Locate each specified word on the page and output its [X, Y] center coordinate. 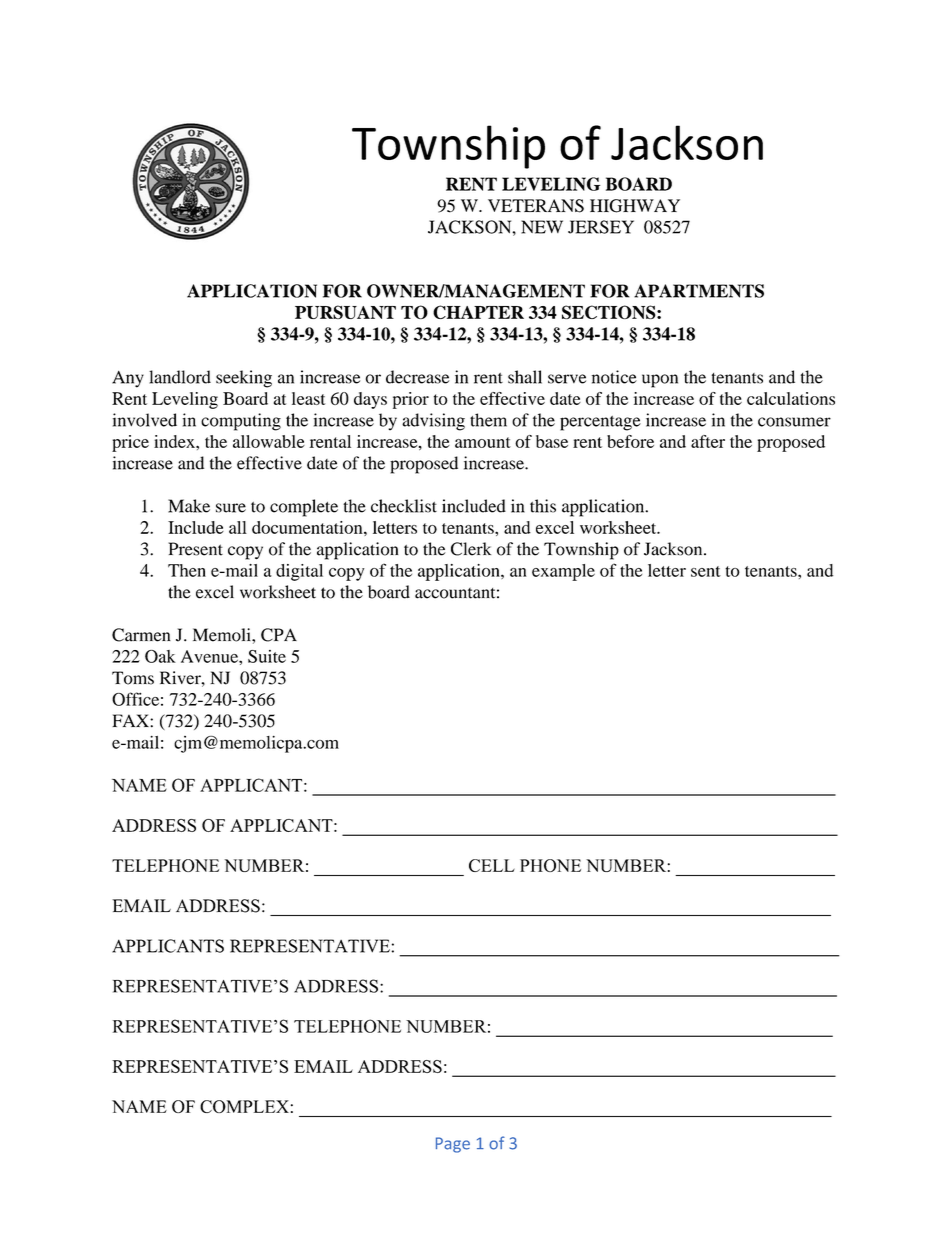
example [563, 572]
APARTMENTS [699, 291]
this [543, 506]
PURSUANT [345, 312]
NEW [542, 227]
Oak [160, 656]
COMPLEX [244, 1106]
